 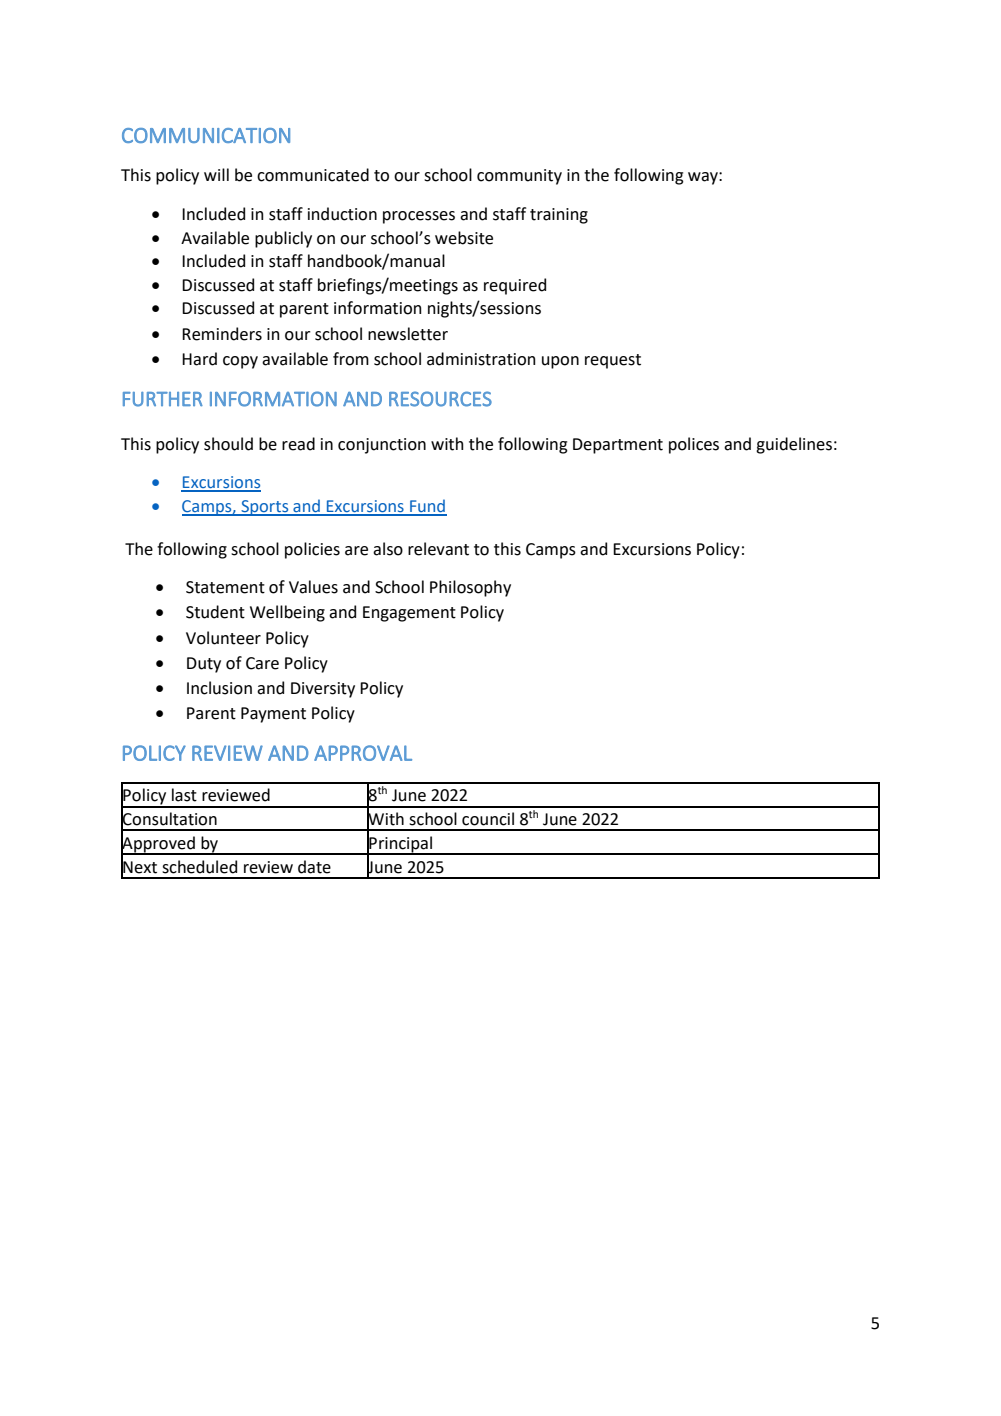 I want to click on relevant, so click(x=438, y=549).
